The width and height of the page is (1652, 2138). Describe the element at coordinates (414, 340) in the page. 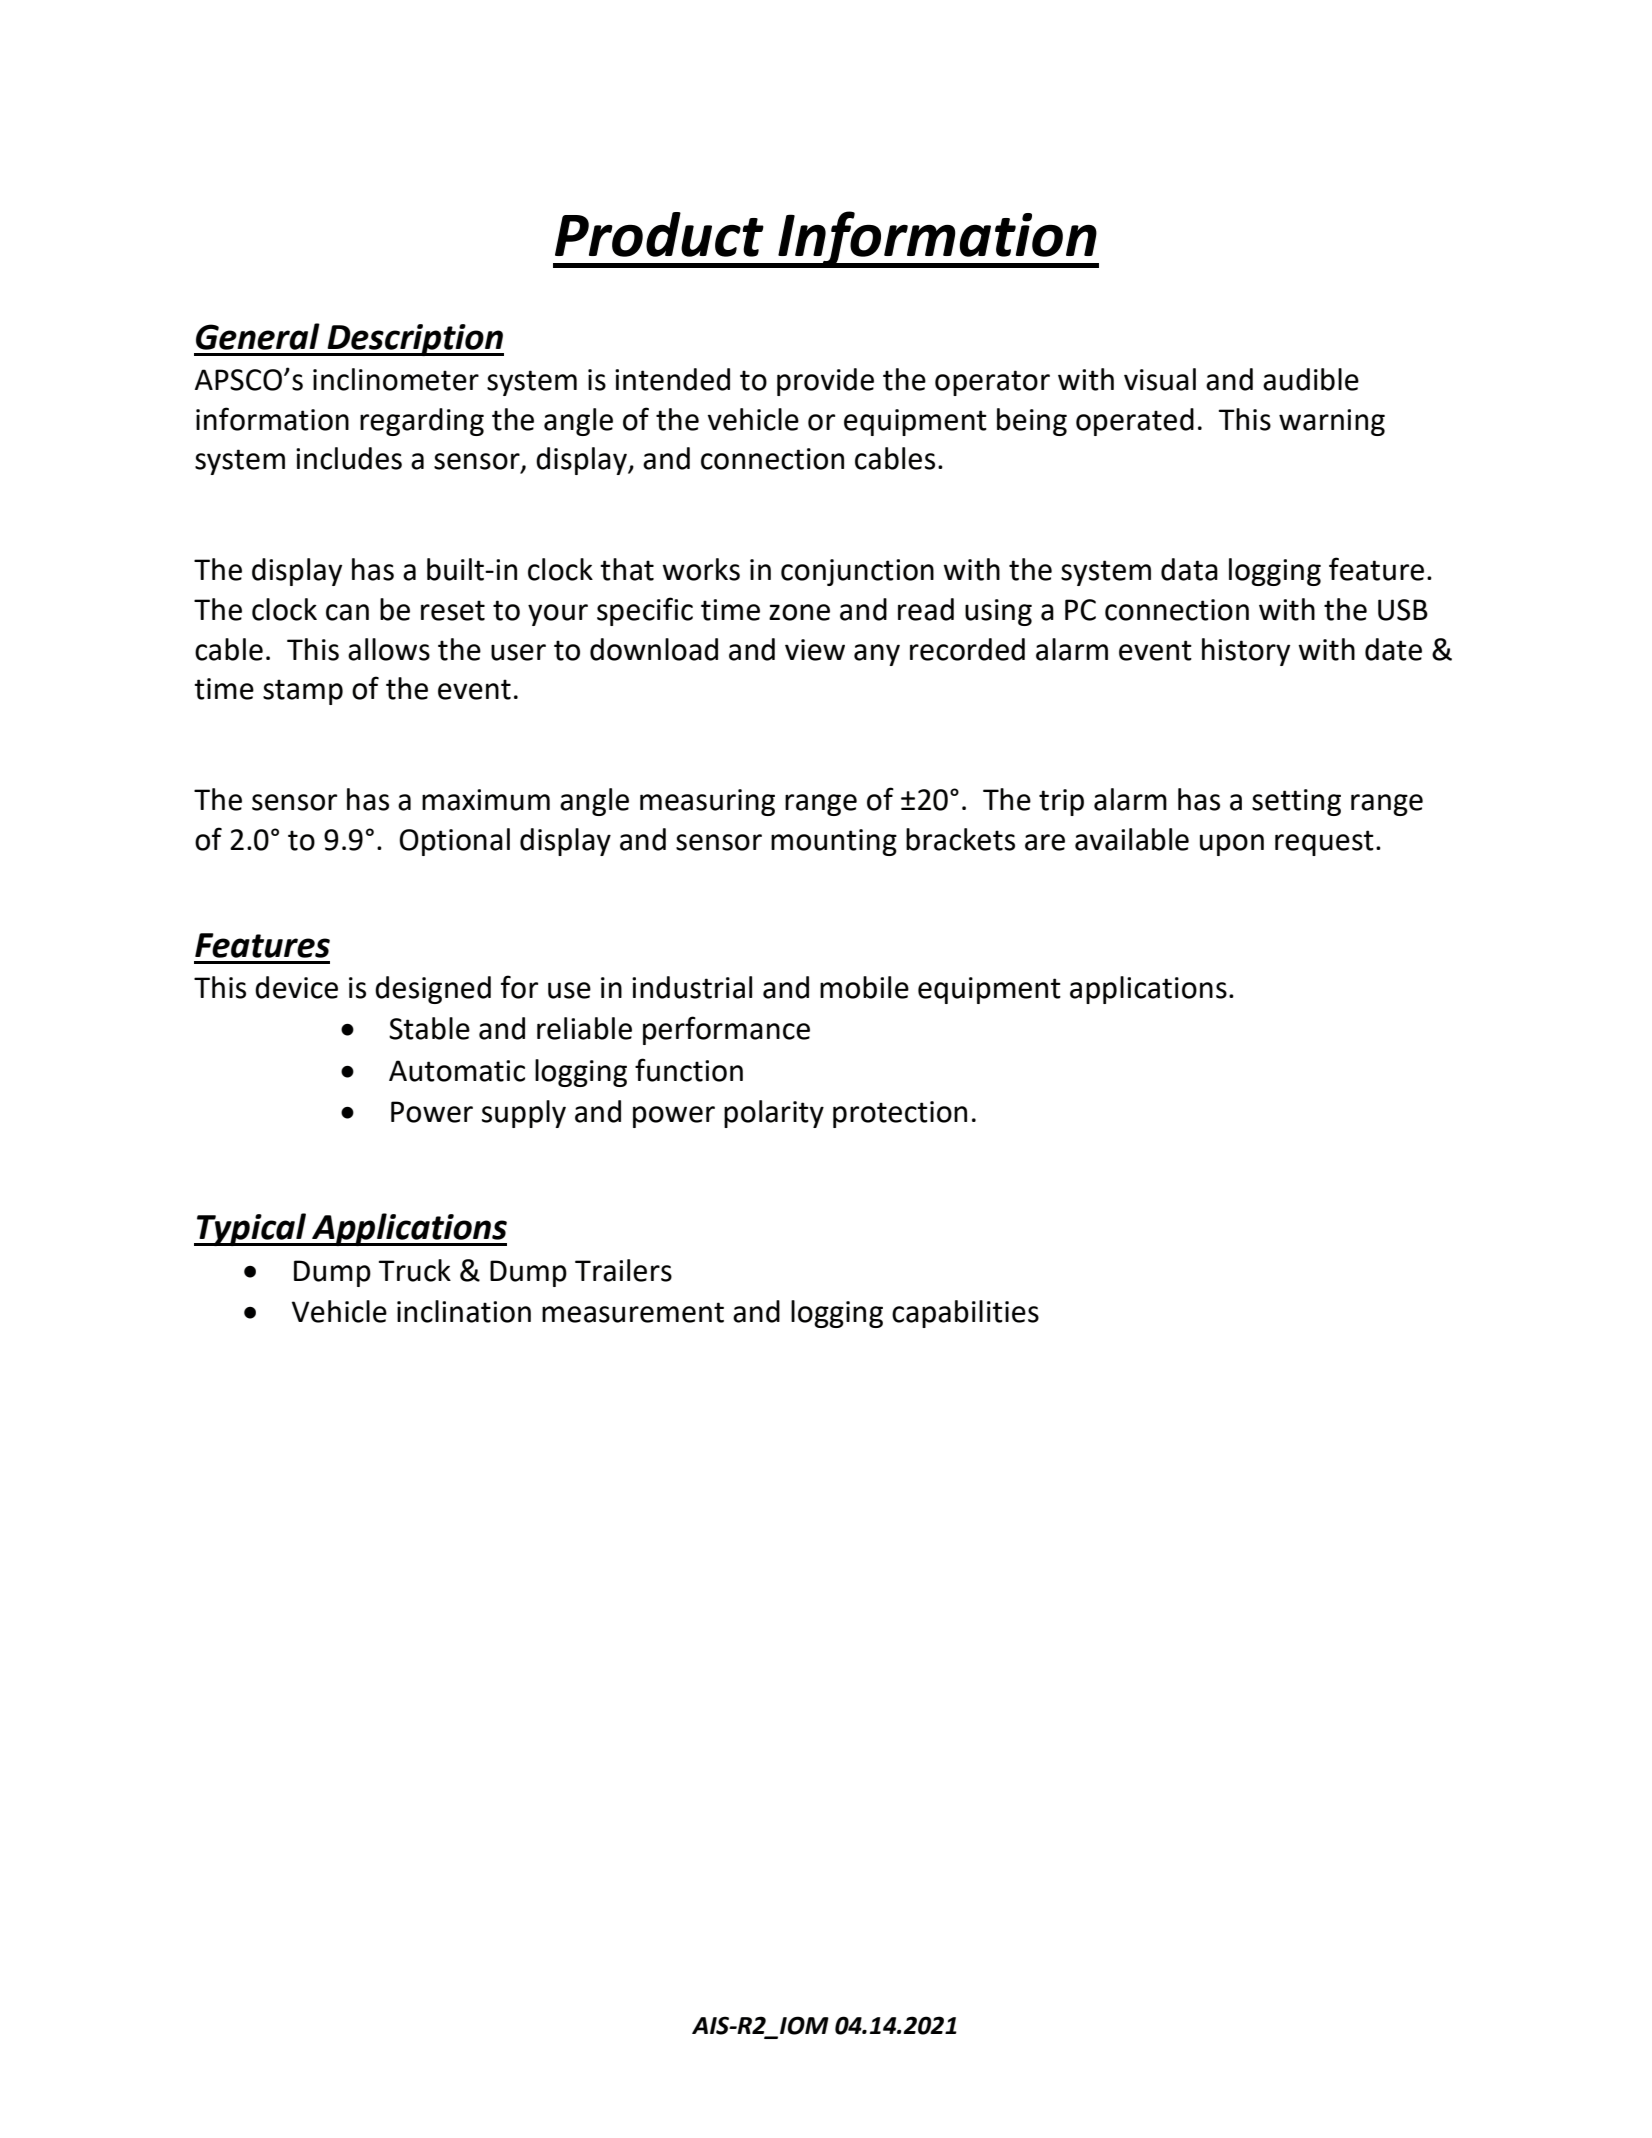

I see `Description` at that location.
